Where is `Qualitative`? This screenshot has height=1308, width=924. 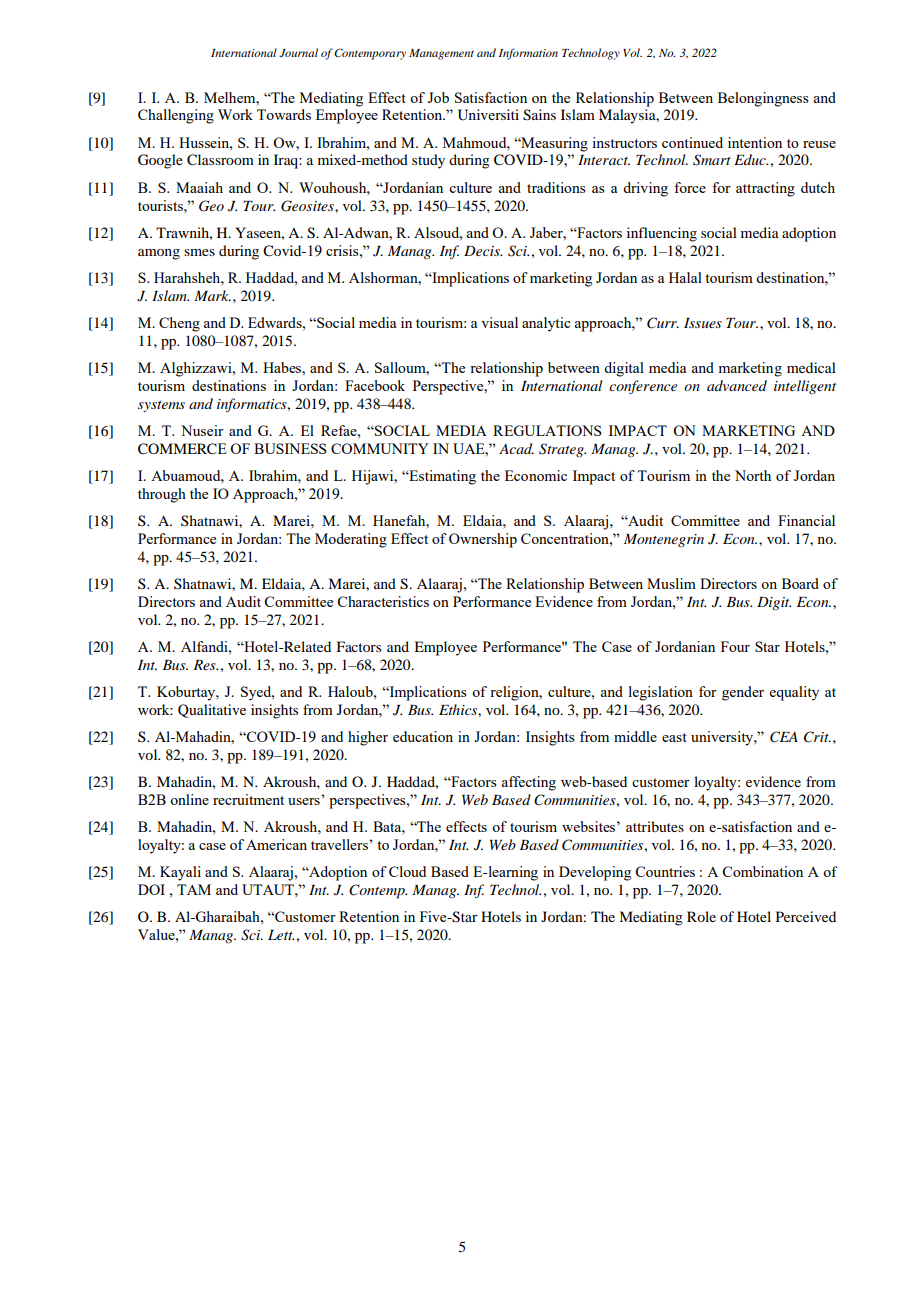 Qualitative is located at coordinates (212, 711).
